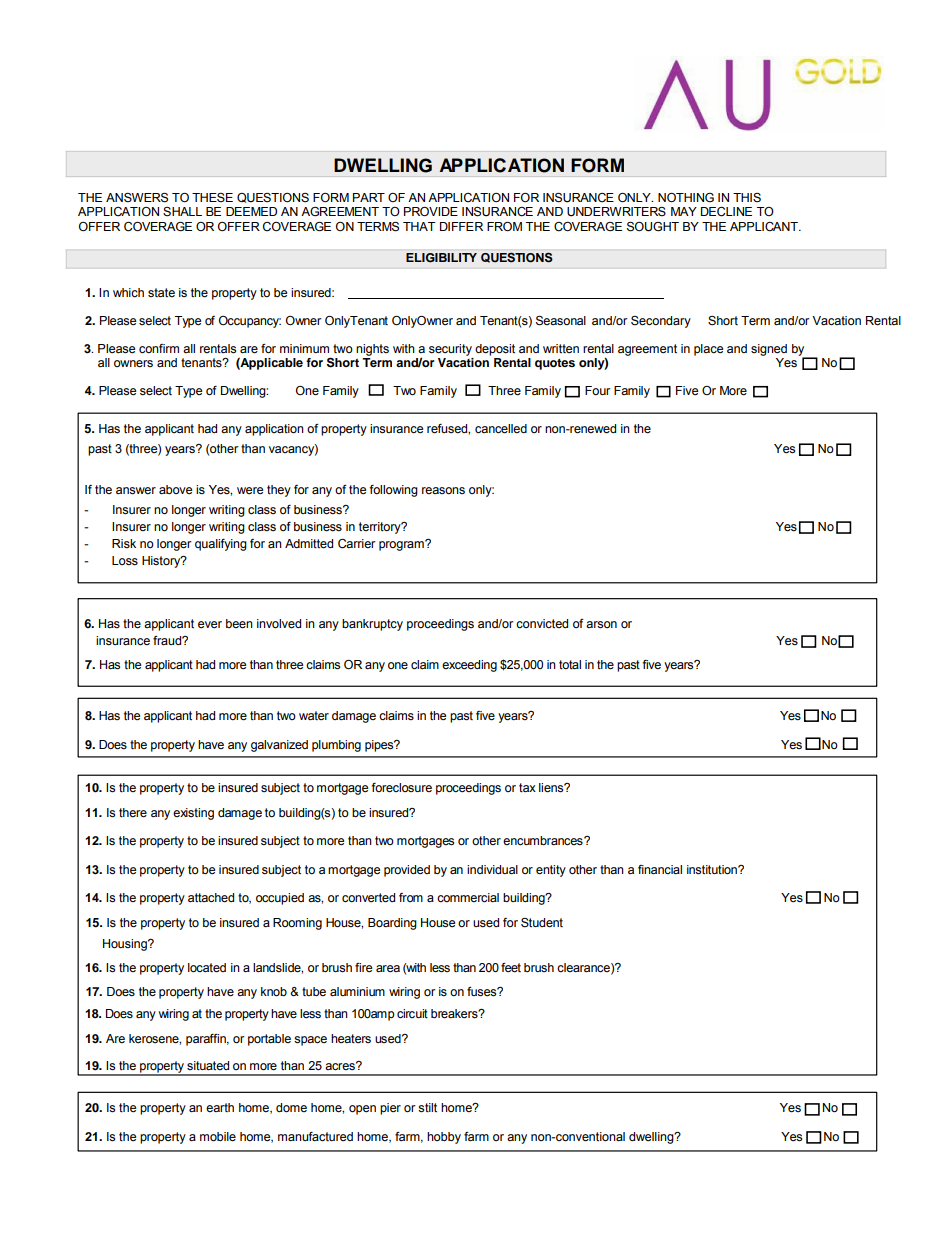 This image has height=1233, width=952. Describe the element at coordinates (468, 898) in the image. I see `commercial` at that location.
